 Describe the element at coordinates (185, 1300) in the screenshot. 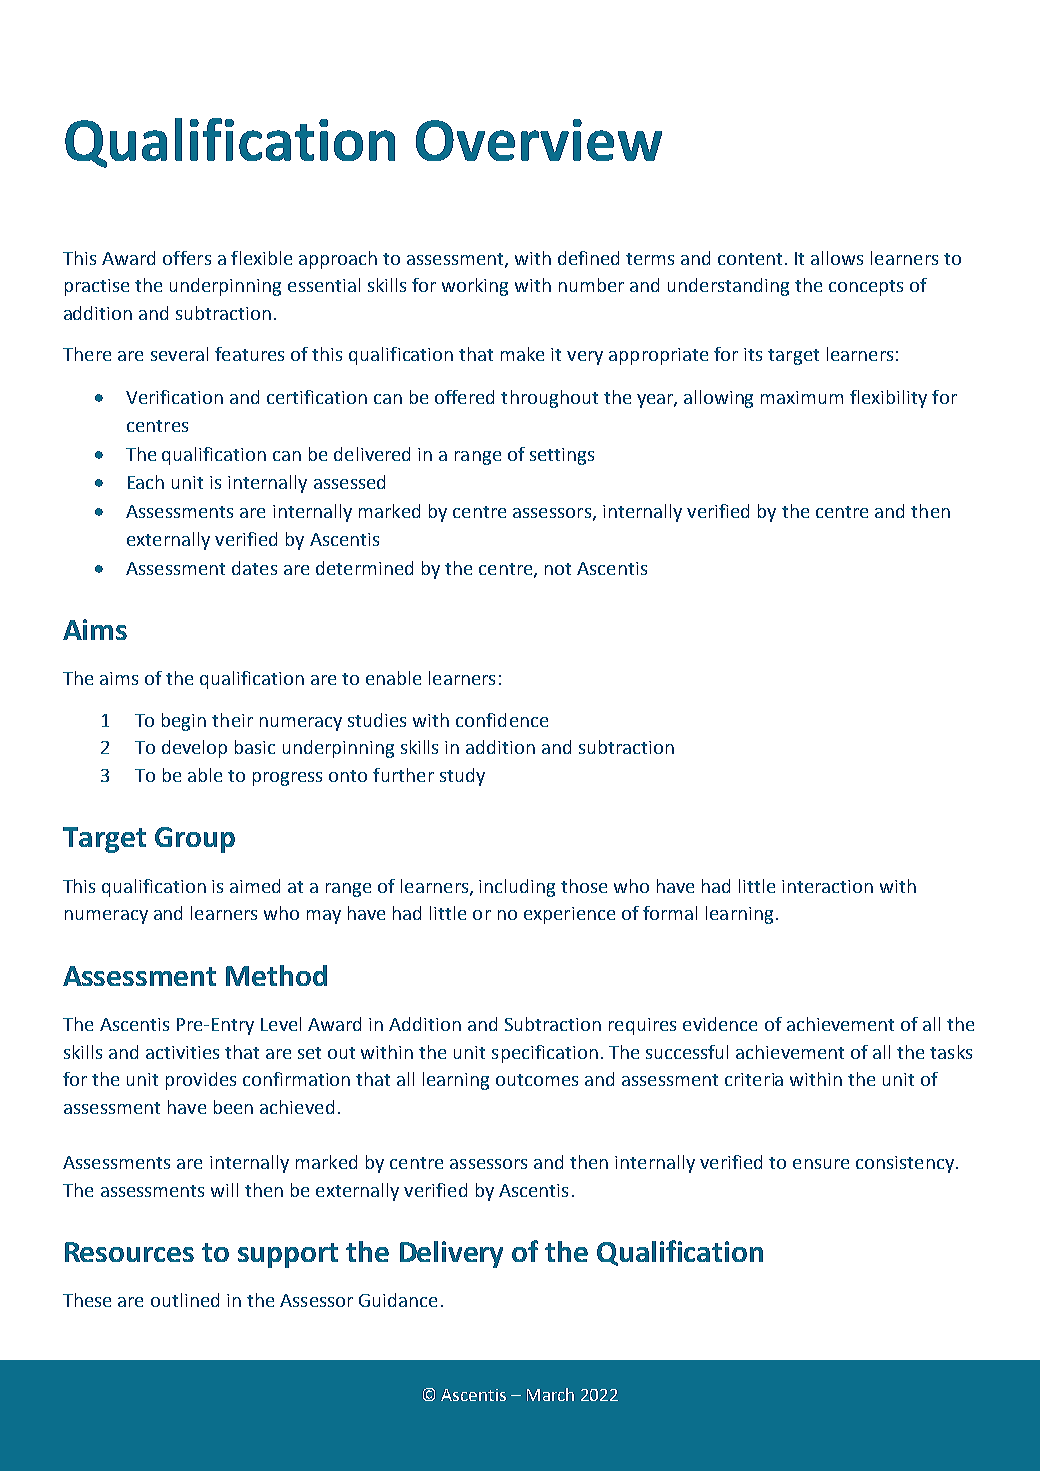

I see `outlined` at that location.
